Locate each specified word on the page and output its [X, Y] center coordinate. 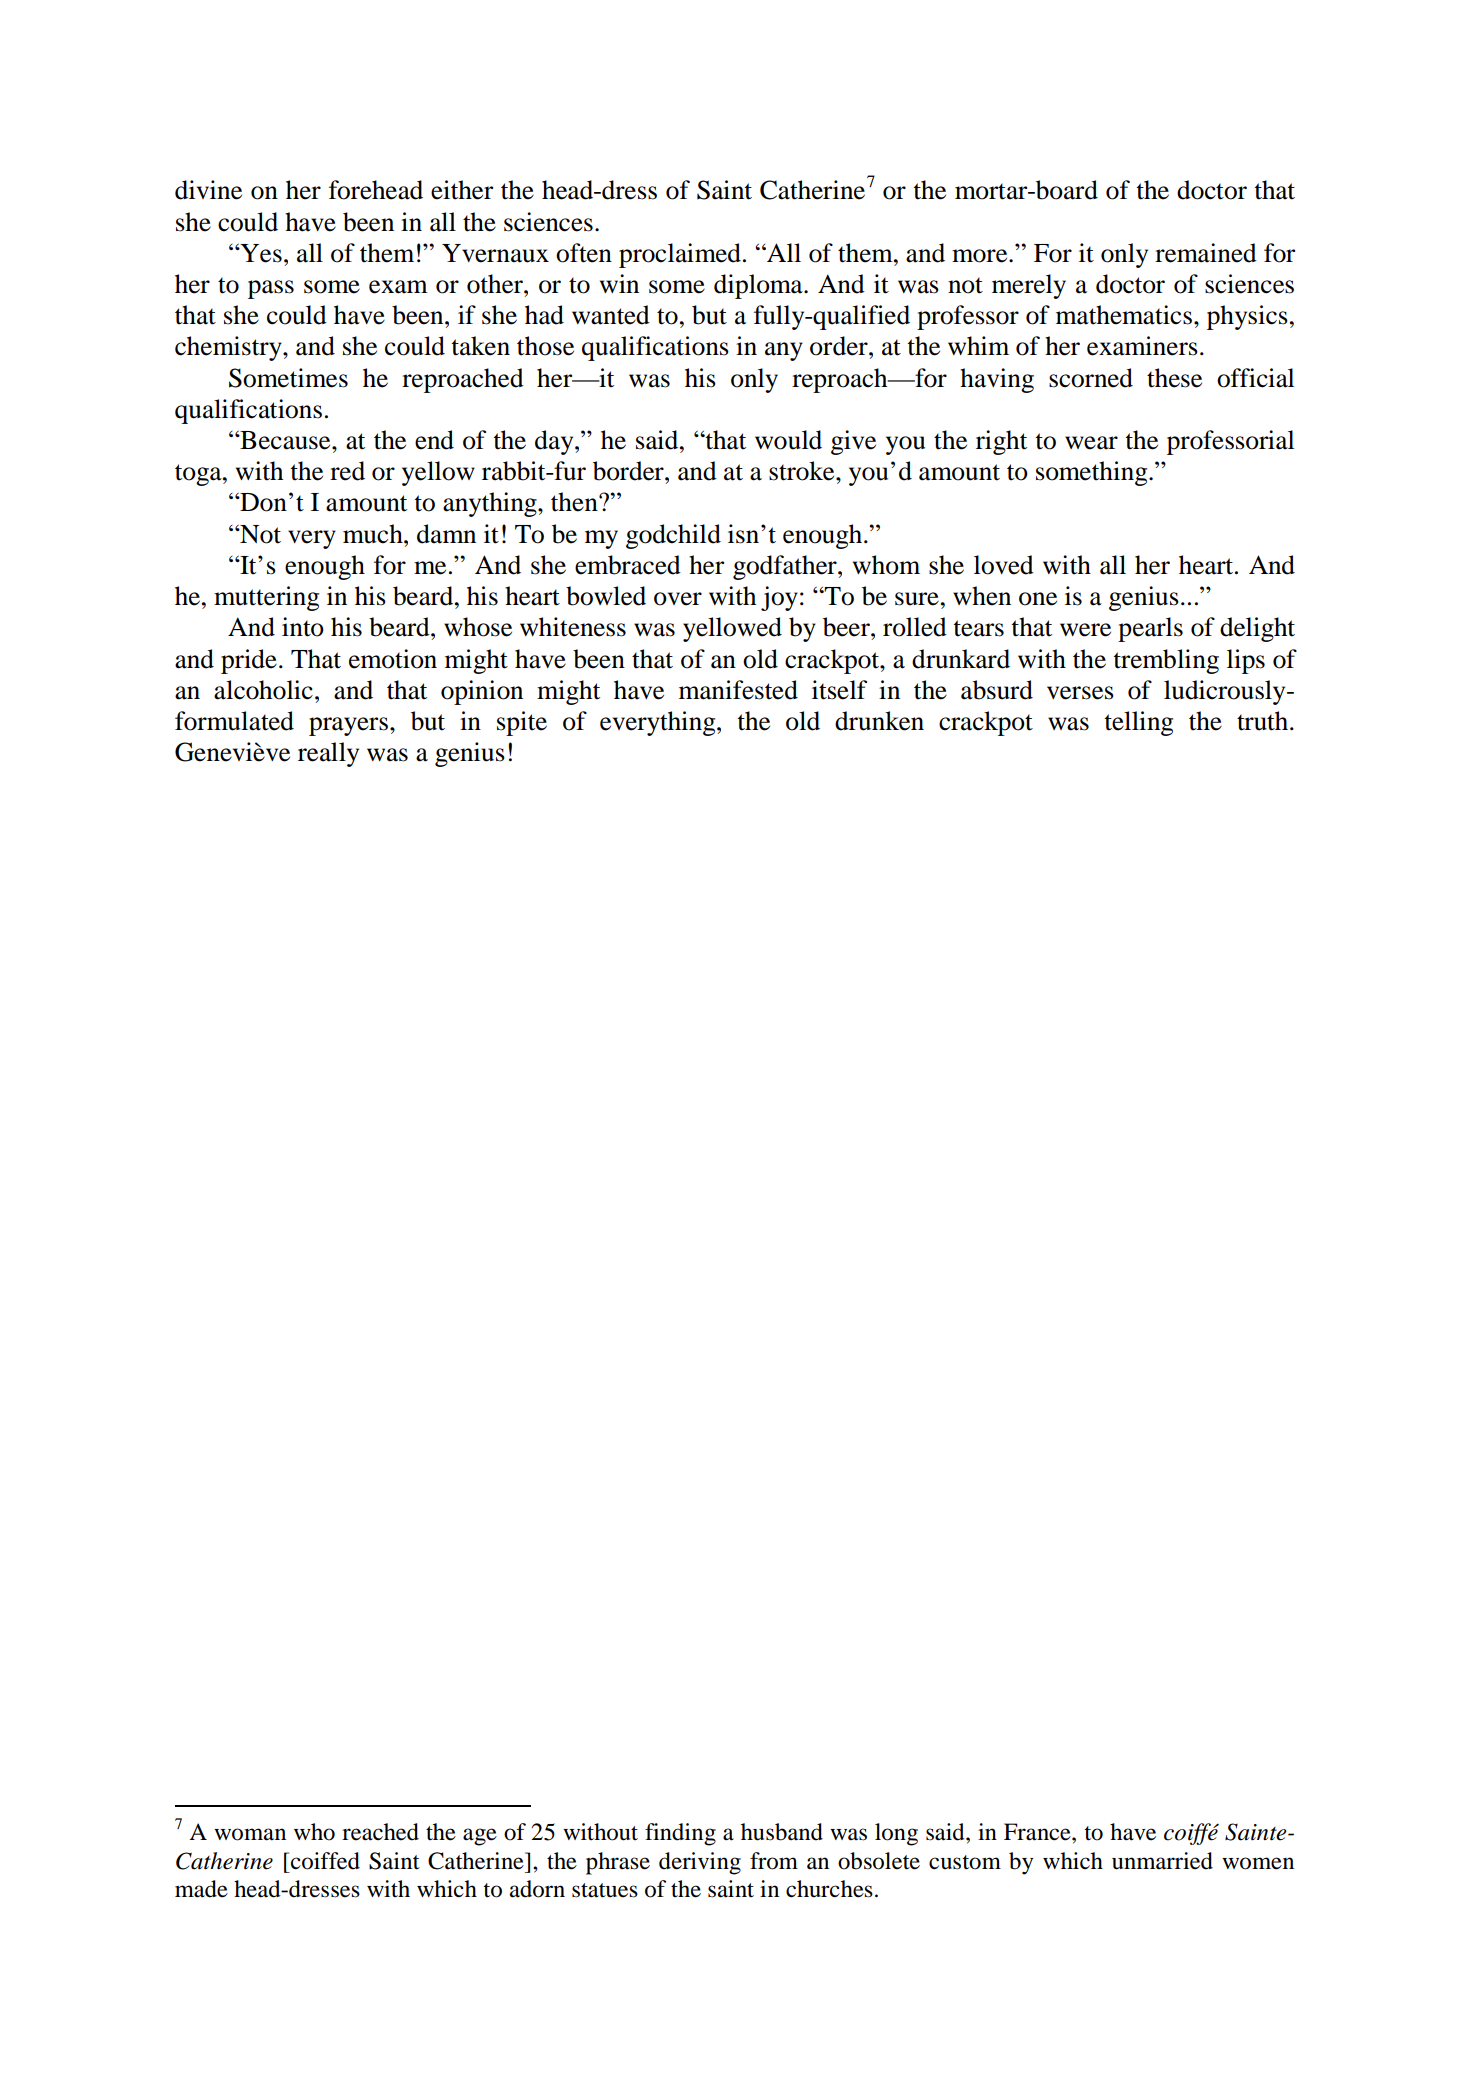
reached [380, 1832]
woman [250, 1834]
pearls [1150, 629]
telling [1138, 723]
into [303, 627]
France [1038, 1832]
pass [271, 289]
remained [1206, 253]
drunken [879, 721]
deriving [700, 1863]
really [328, 754]
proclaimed [680, 255]
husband [782, 1832]
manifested [738, 690]
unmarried [1162, 1861]
